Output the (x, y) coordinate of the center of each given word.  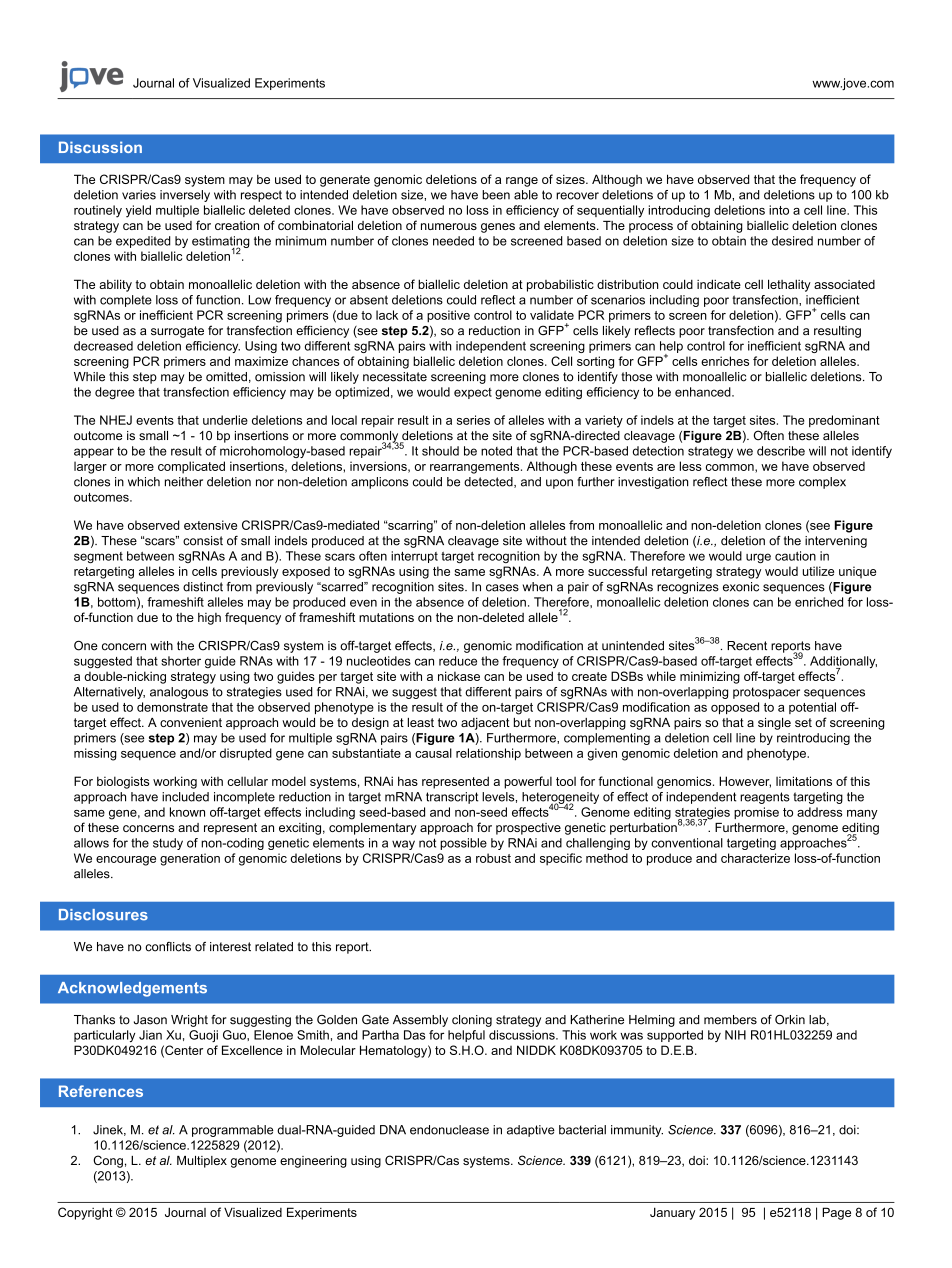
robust (493, 858)
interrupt (414, 557)
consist (203, 541)
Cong (108, 1161)
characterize (755, 858)
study (168, 844)
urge (758, 558)
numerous (449, 226)
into (779, 210)
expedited (143, 242)
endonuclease (449, 1130)
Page (836, 1213)
